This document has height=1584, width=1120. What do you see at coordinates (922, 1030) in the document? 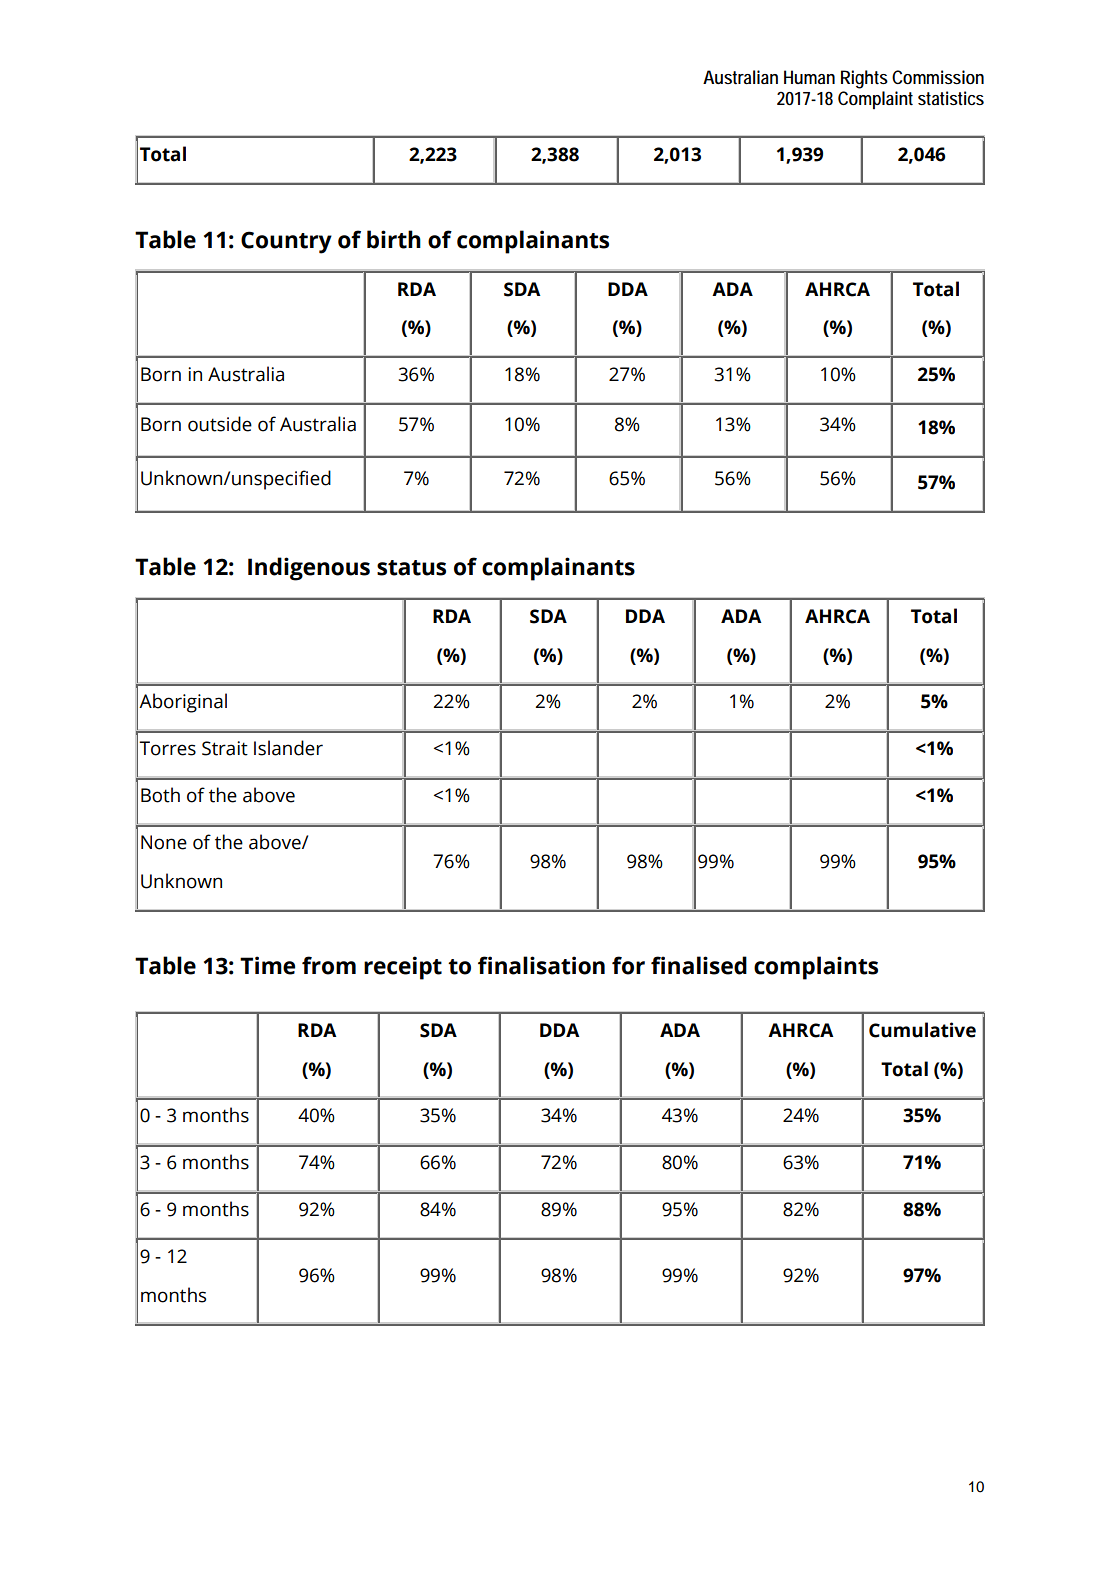
I see `Cumulative` at bounding box center [922, 1030].
